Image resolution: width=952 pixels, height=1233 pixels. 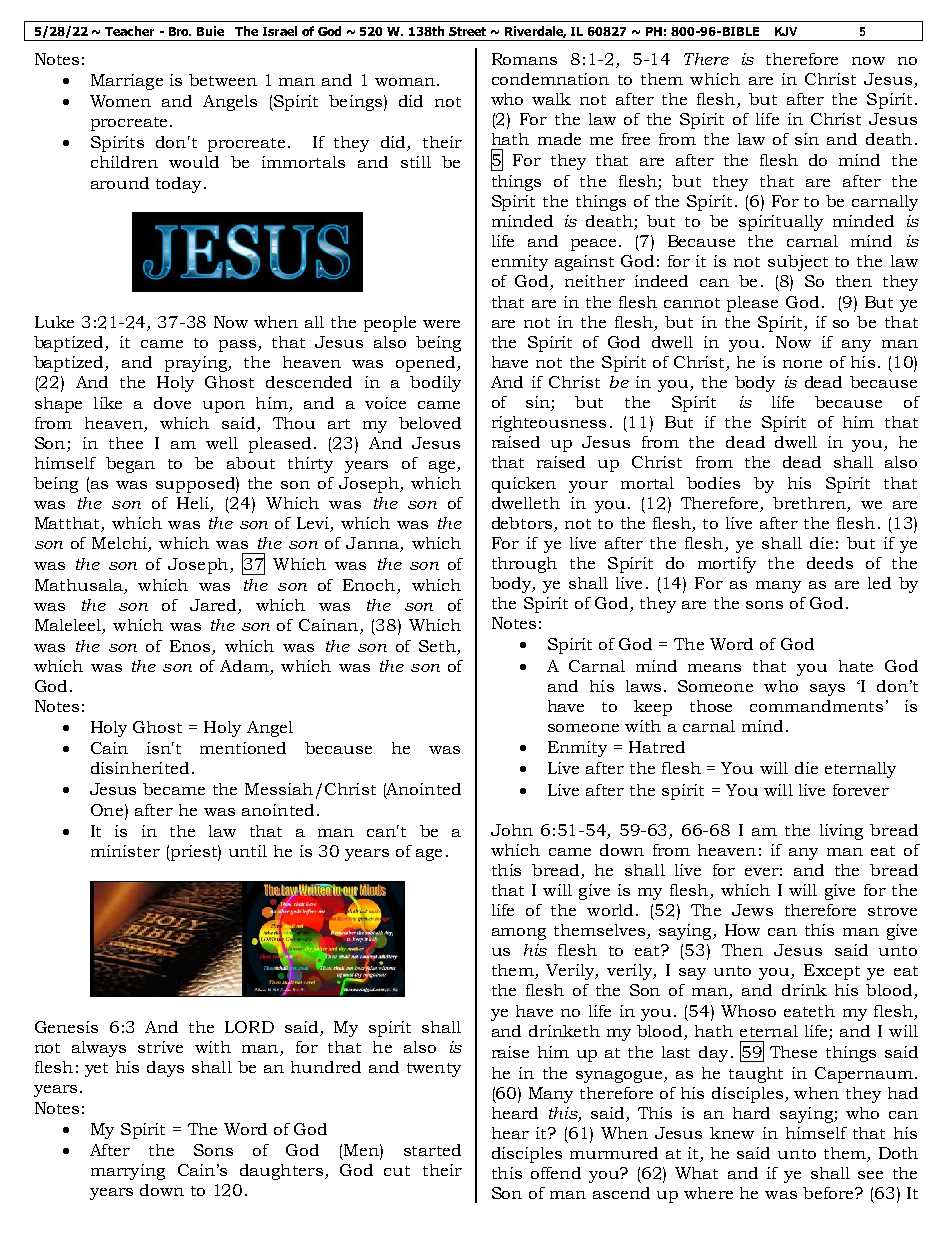 I want to click on Jews, so click(x=752, y=910).
